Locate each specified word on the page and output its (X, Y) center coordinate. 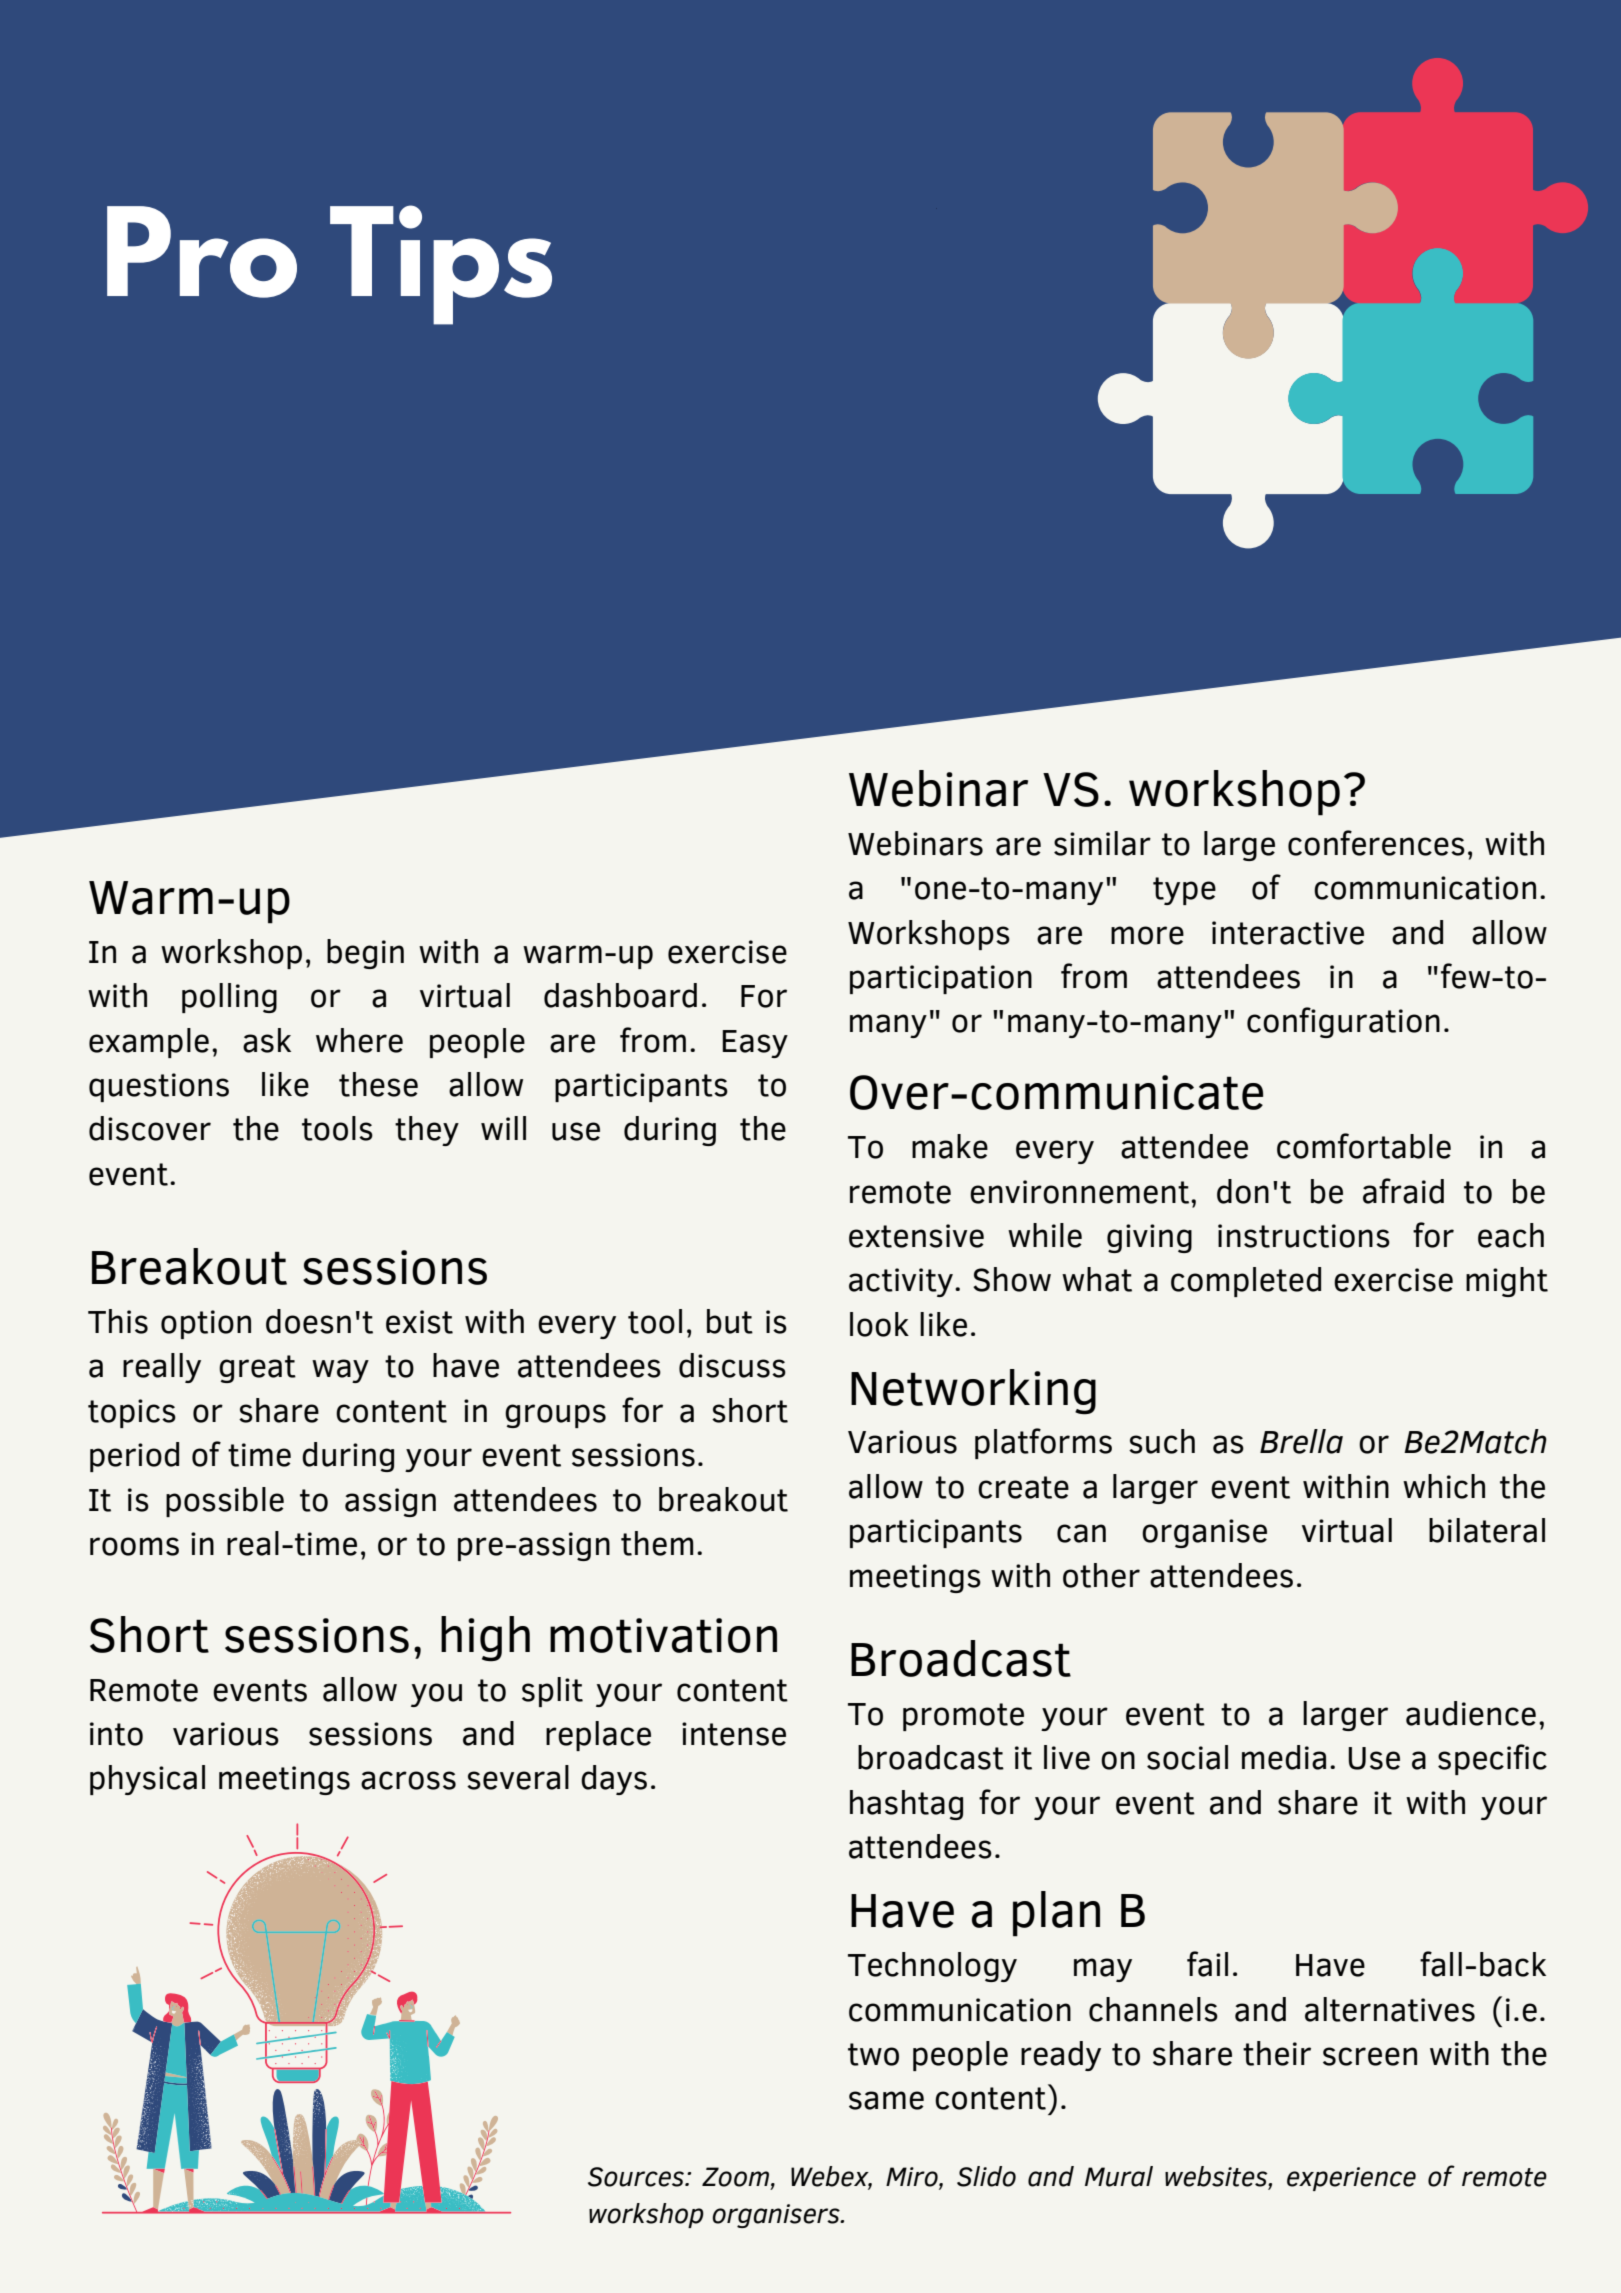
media (1284, 1757)
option (206, 1324)
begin (365, 954)
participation (941, 979)
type (1184, 891)
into (116, 1734)
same (886, 2100)
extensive (916, 1236)
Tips (441, 265)
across (408, 1780)
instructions (1304, 1236)
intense (734, 1734)
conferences (1376, 843)
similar (1102, 843)
